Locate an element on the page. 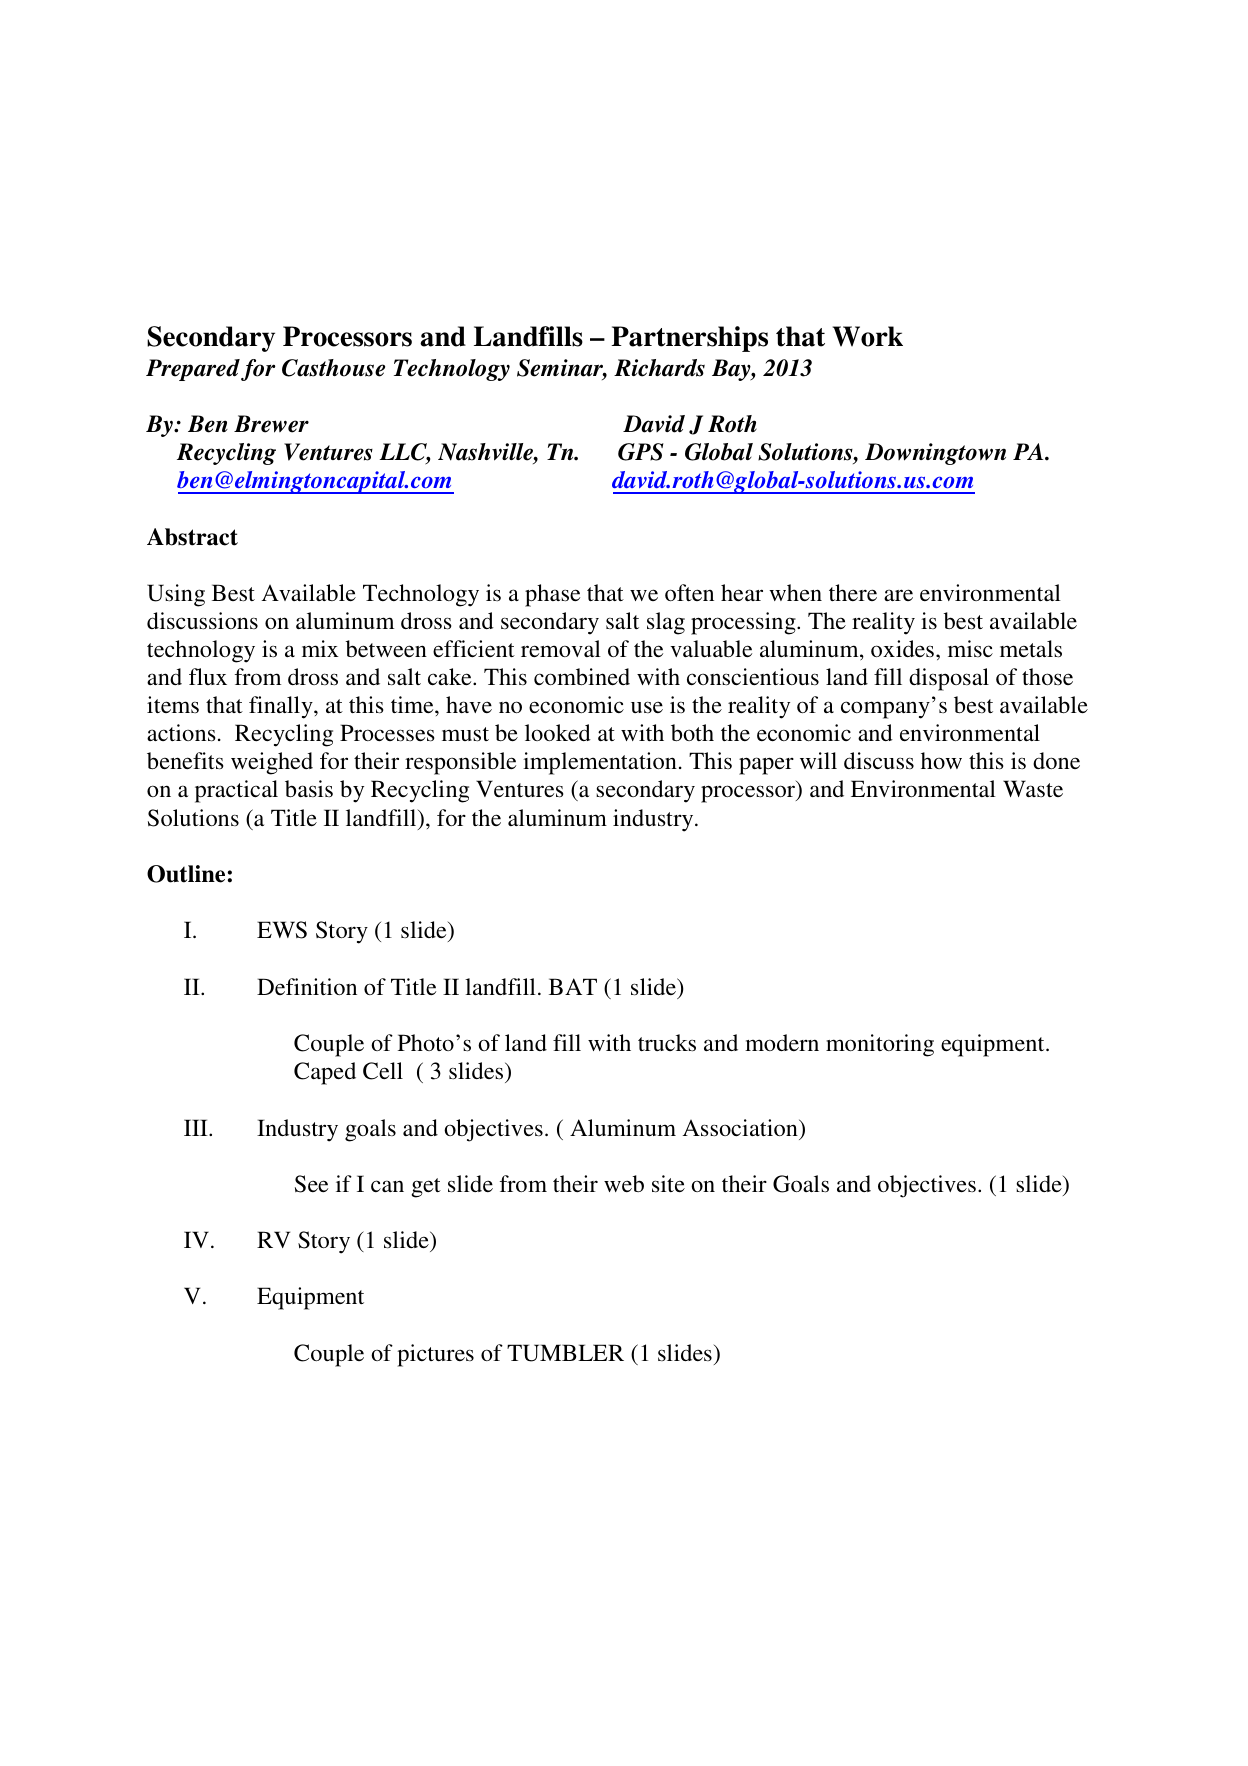 This page has width=1248, height=1766. disposal is located at coordinates (949, 679).
